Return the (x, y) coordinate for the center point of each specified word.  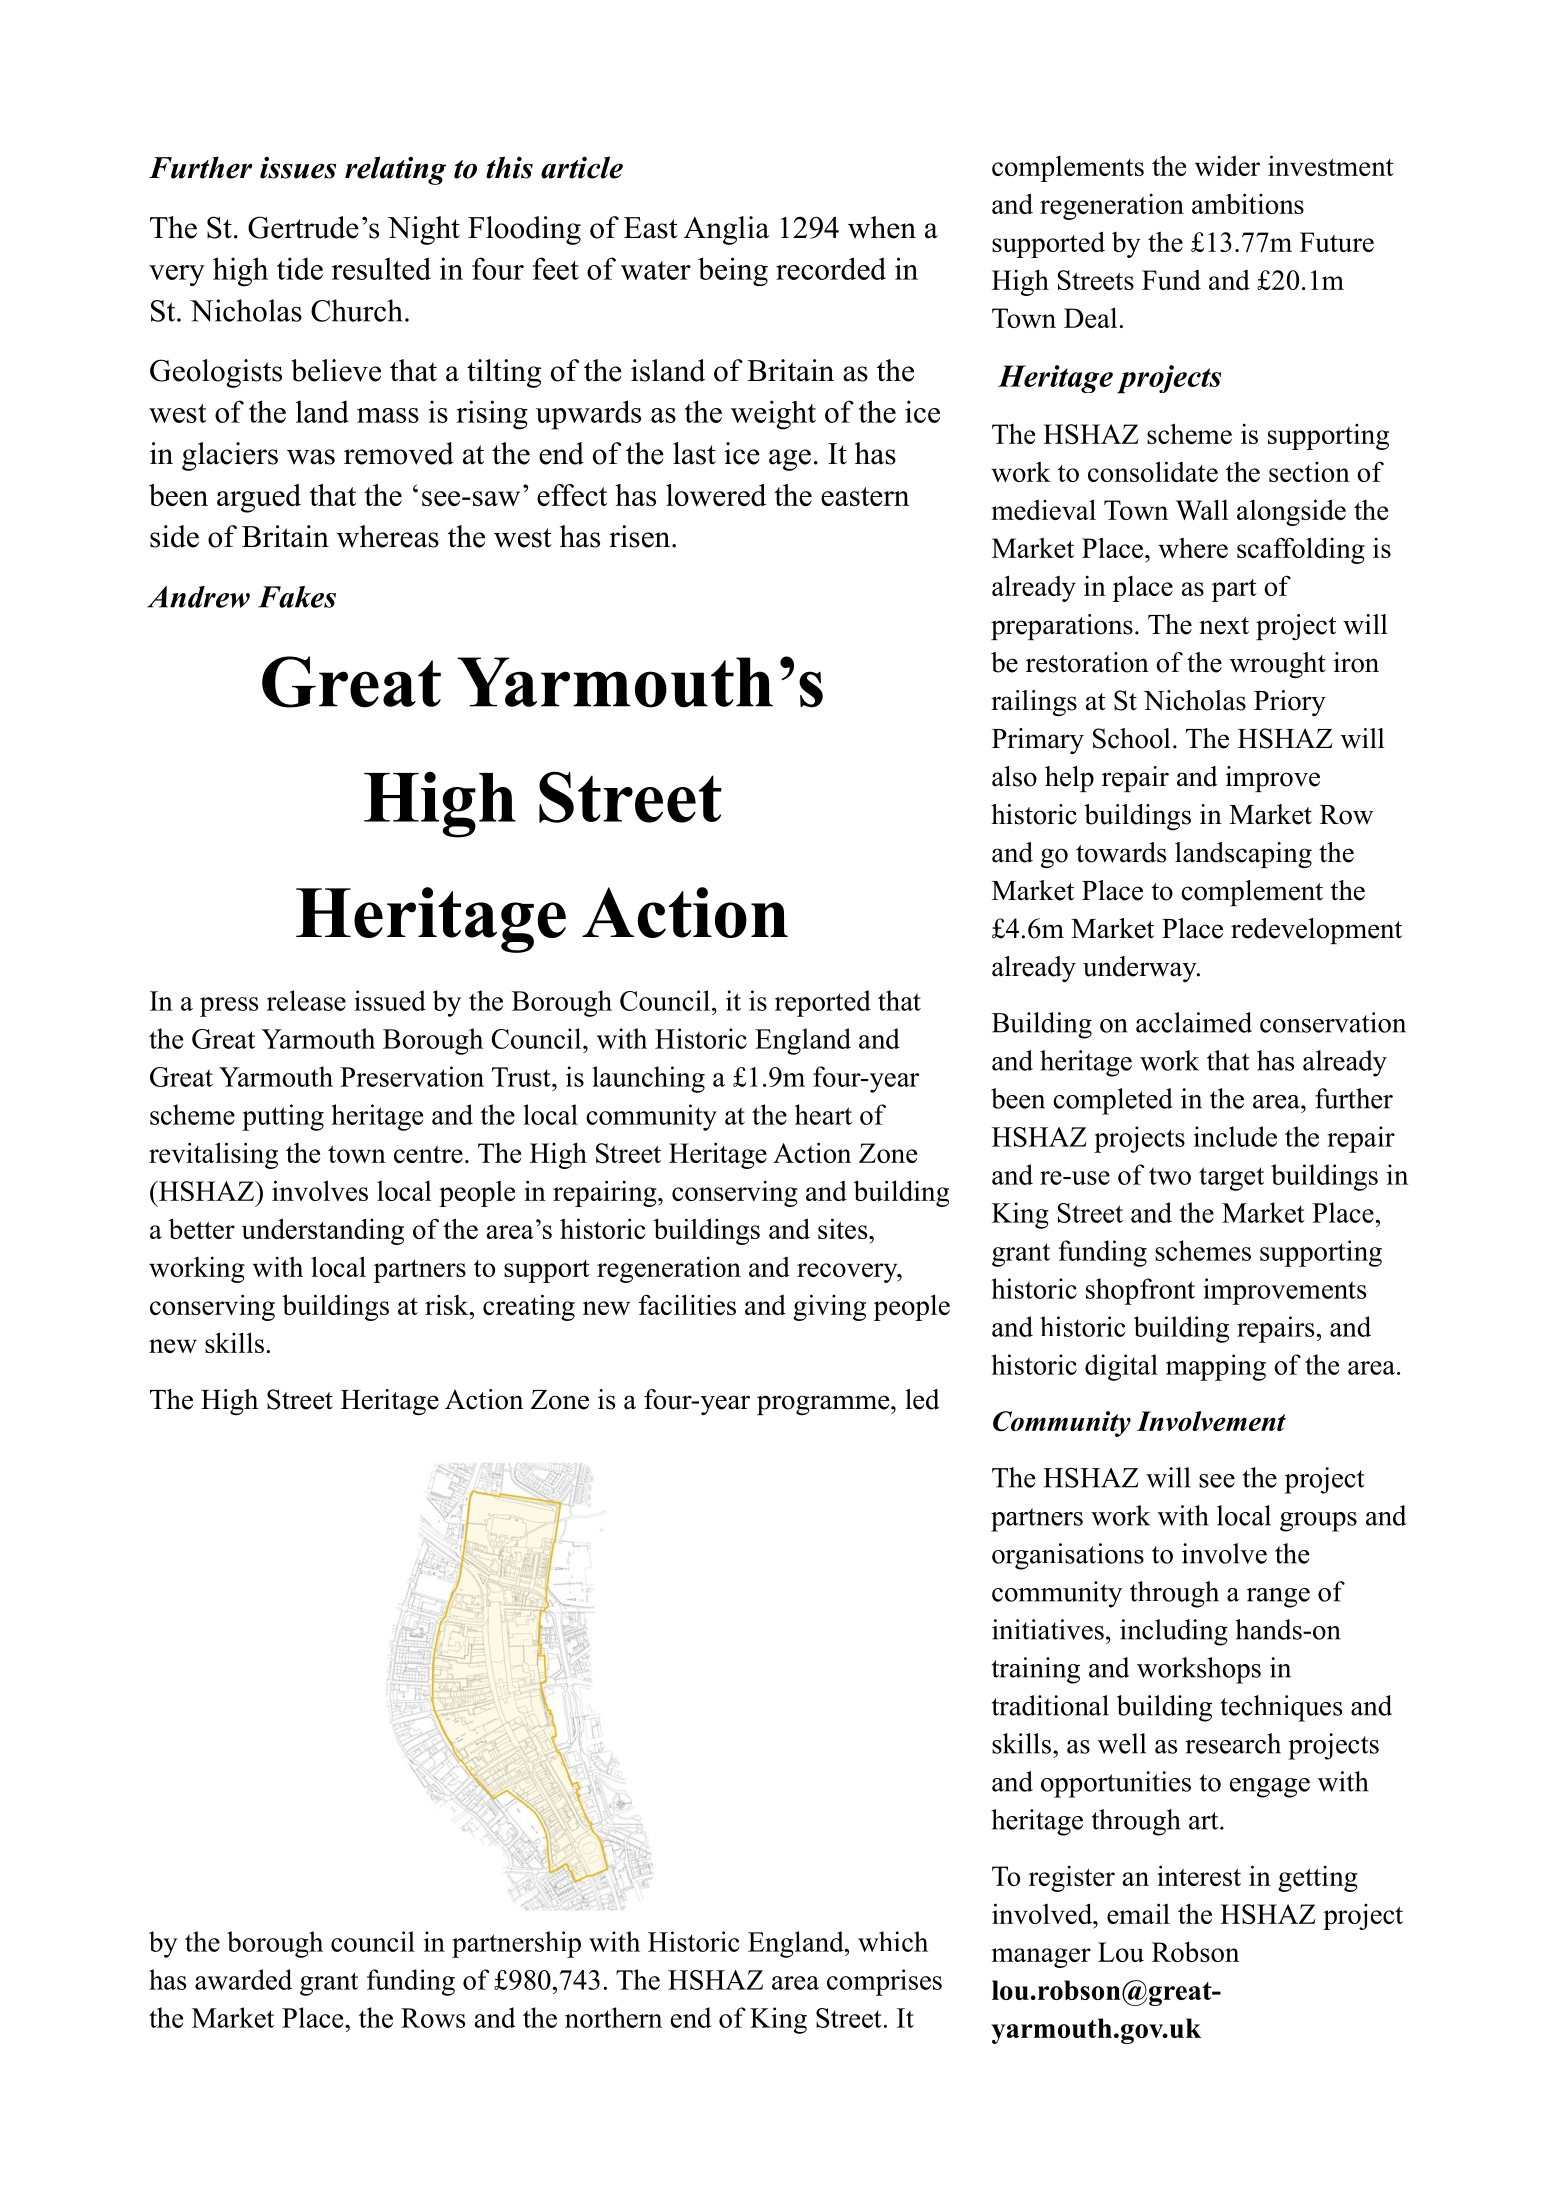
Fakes (297, 597)
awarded (243, 1979)
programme (824, 1405)
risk (448, 1305)
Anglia (726, 230)
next (1224, 626)
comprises (884, 1982)
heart (823, 1114)
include (1235, 1136)
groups (1318, 1522)
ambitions (1248, 203)
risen (641, 536)
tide (300, 268)
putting (283, 1117)
